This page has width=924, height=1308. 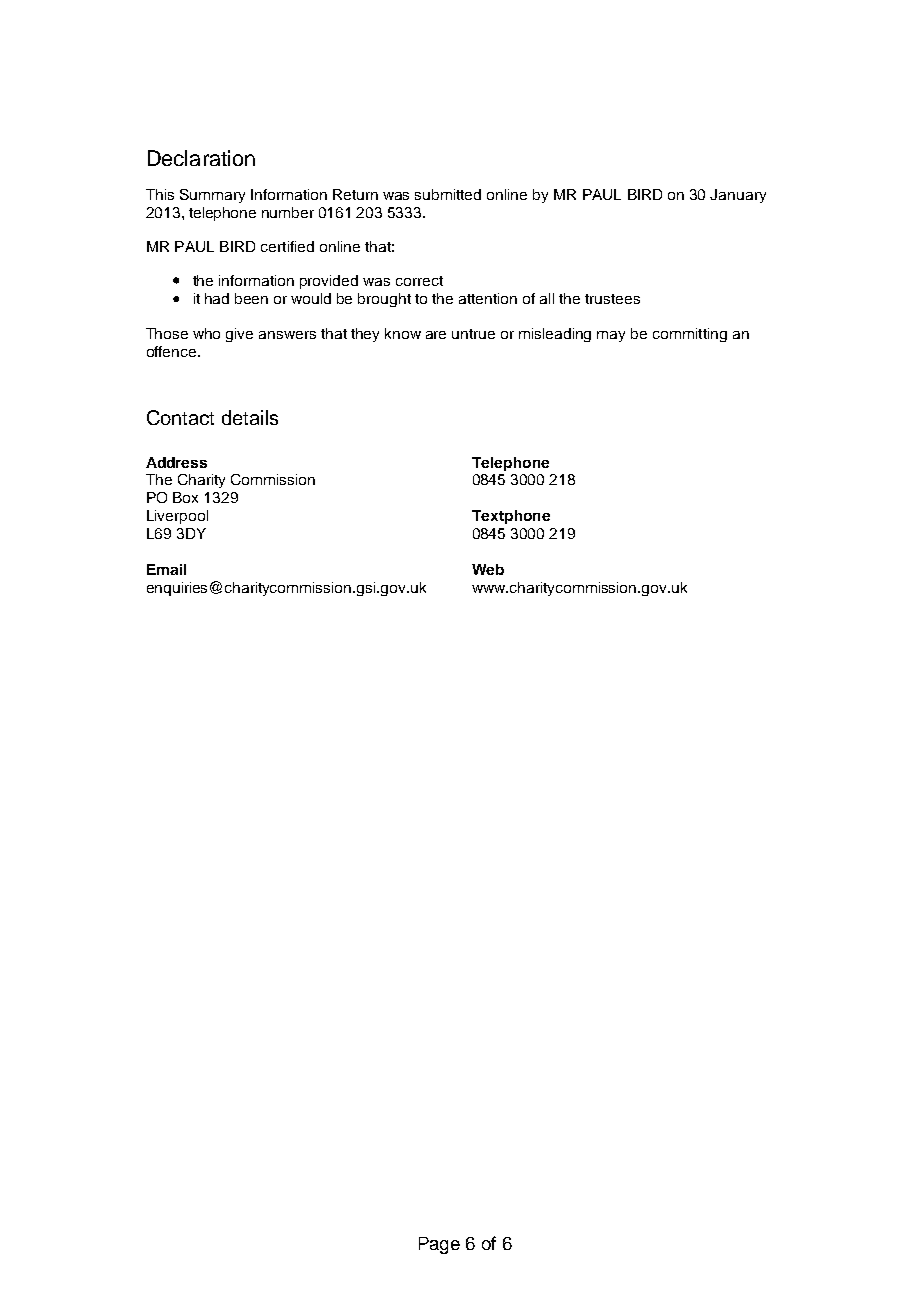 I want to click on Page, so click(x=439, y=1245).
